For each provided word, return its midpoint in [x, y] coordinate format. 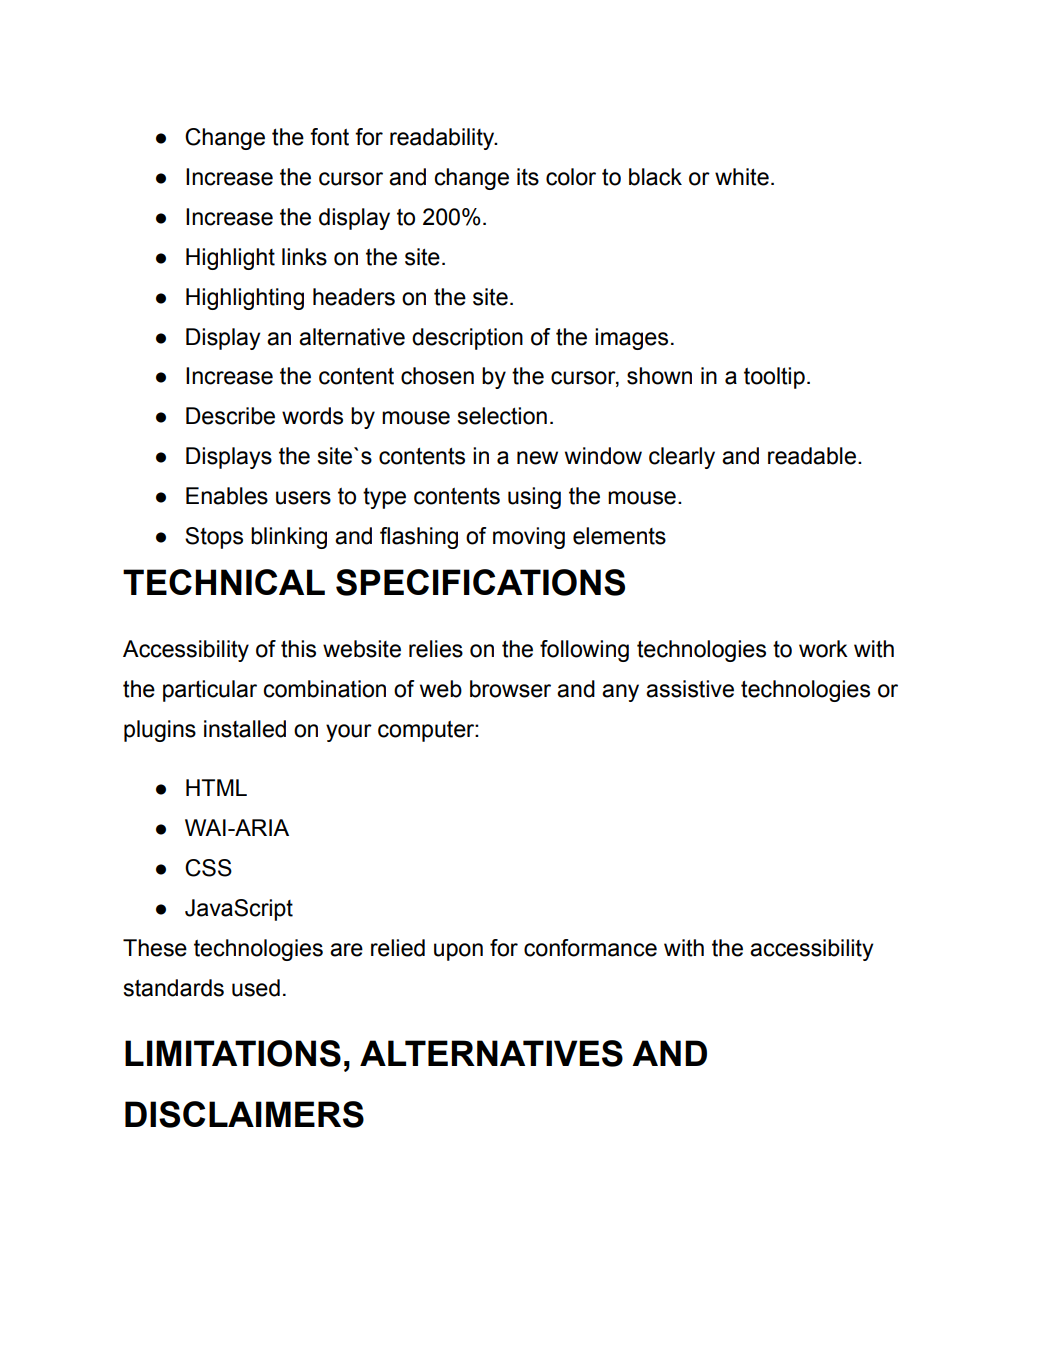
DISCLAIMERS [244, 1114]
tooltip [774, 378]
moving [529, 538]
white [742, 177]
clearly [682, 458]
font [329, 137]
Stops [214, 538]
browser [510, 689]
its [528, 177]
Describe [230, 416]
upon [458, 952]
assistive [690, 689]
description [467, 339]
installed [245, 729]
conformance [590, 948]
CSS [208, 868]
